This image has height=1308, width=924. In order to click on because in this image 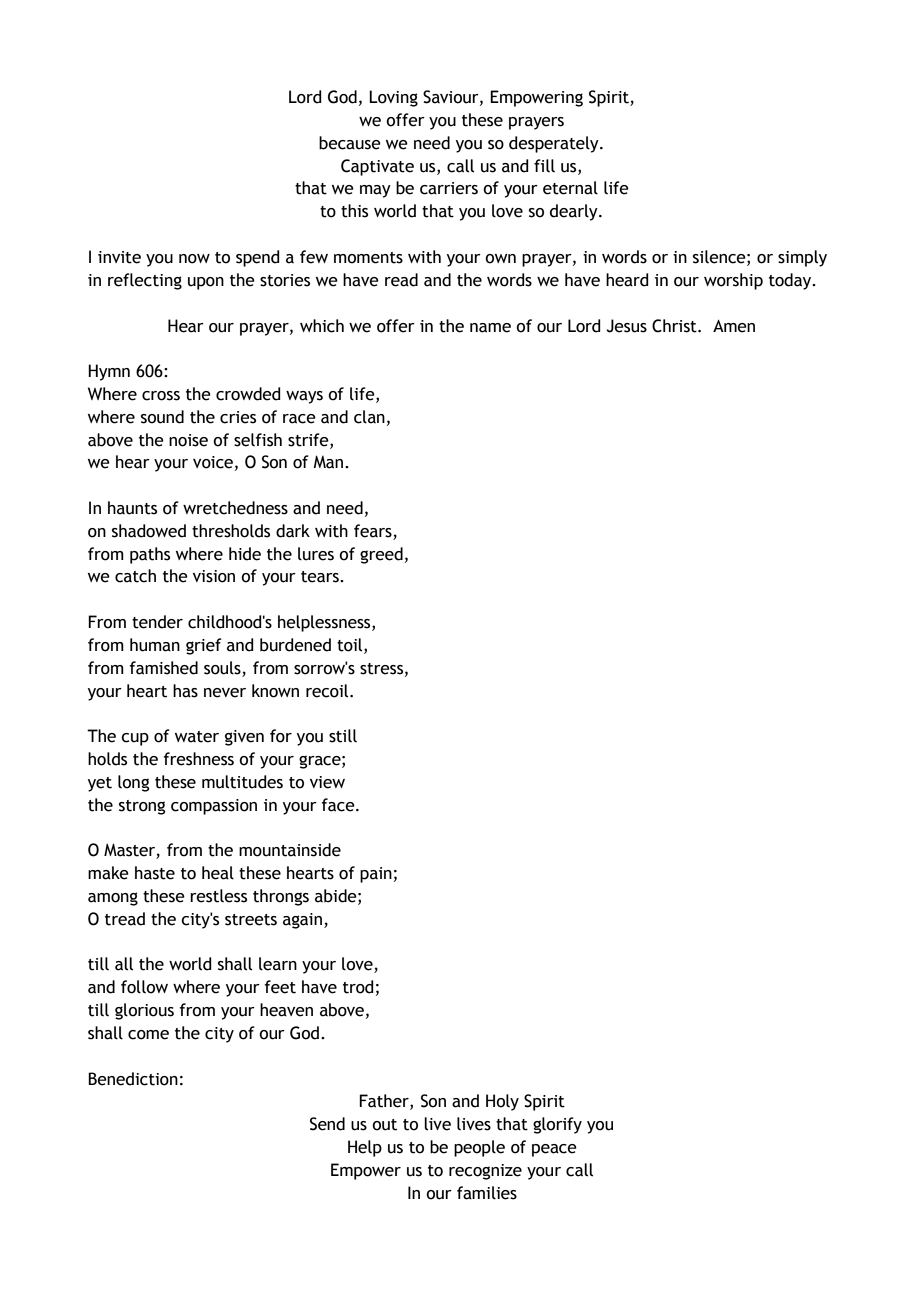, I will do `click(350, 143)`.
